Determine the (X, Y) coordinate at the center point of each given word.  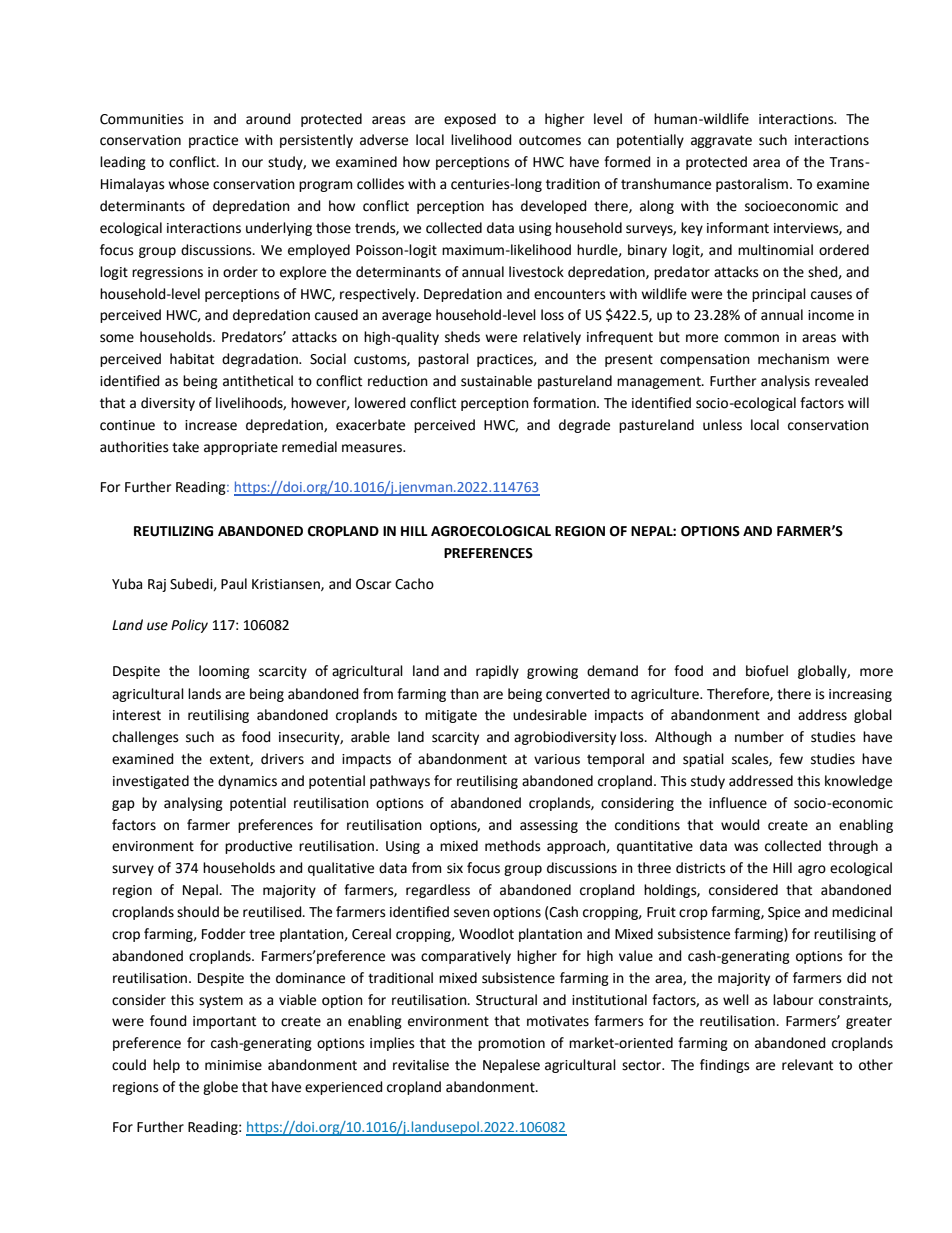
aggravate (721, 141)
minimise (233, 1065)
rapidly (497, 672)
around (268, 119)
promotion (511, 1044)
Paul (234, 584)
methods (513, 846)
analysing (193, 804)
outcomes (550, 140)
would (740, 825)
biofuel (767, 671)
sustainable (496, 381)
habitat (192, 359)
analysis (785, 382)
